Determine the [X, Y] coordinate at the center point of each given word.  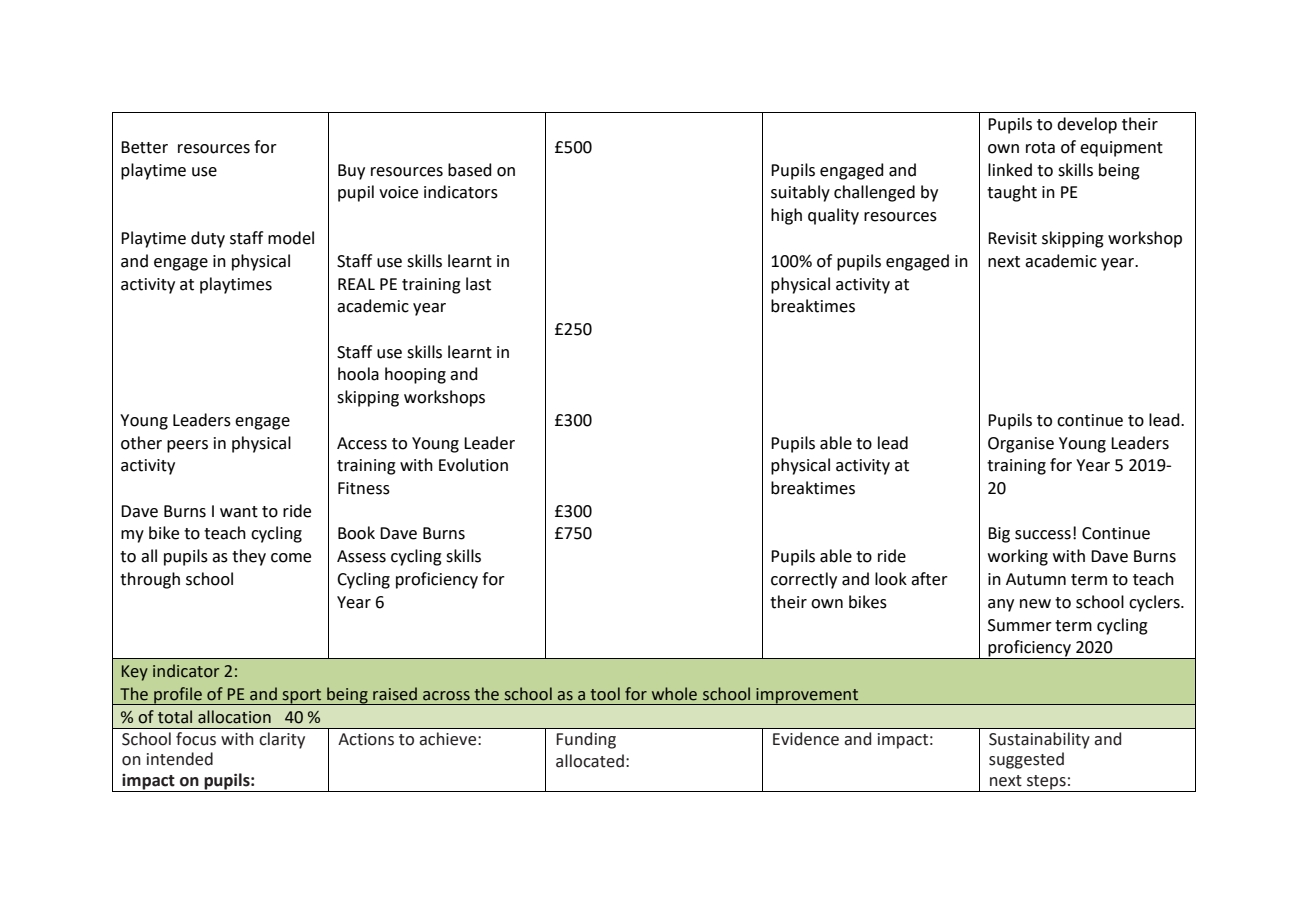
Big [999, 535]
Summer [1020, 625]
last [478, 284]
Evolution [473, 465]
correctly [804, 580]
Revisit [1012, 238]
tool [605, 694]
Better [144, 147]
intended [180, 759]
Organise [1021, 445]
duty [208, 239]
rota [1040, 148]
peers [187, 446]
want [239, 512]
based [470, 170]
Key [135, 673]
